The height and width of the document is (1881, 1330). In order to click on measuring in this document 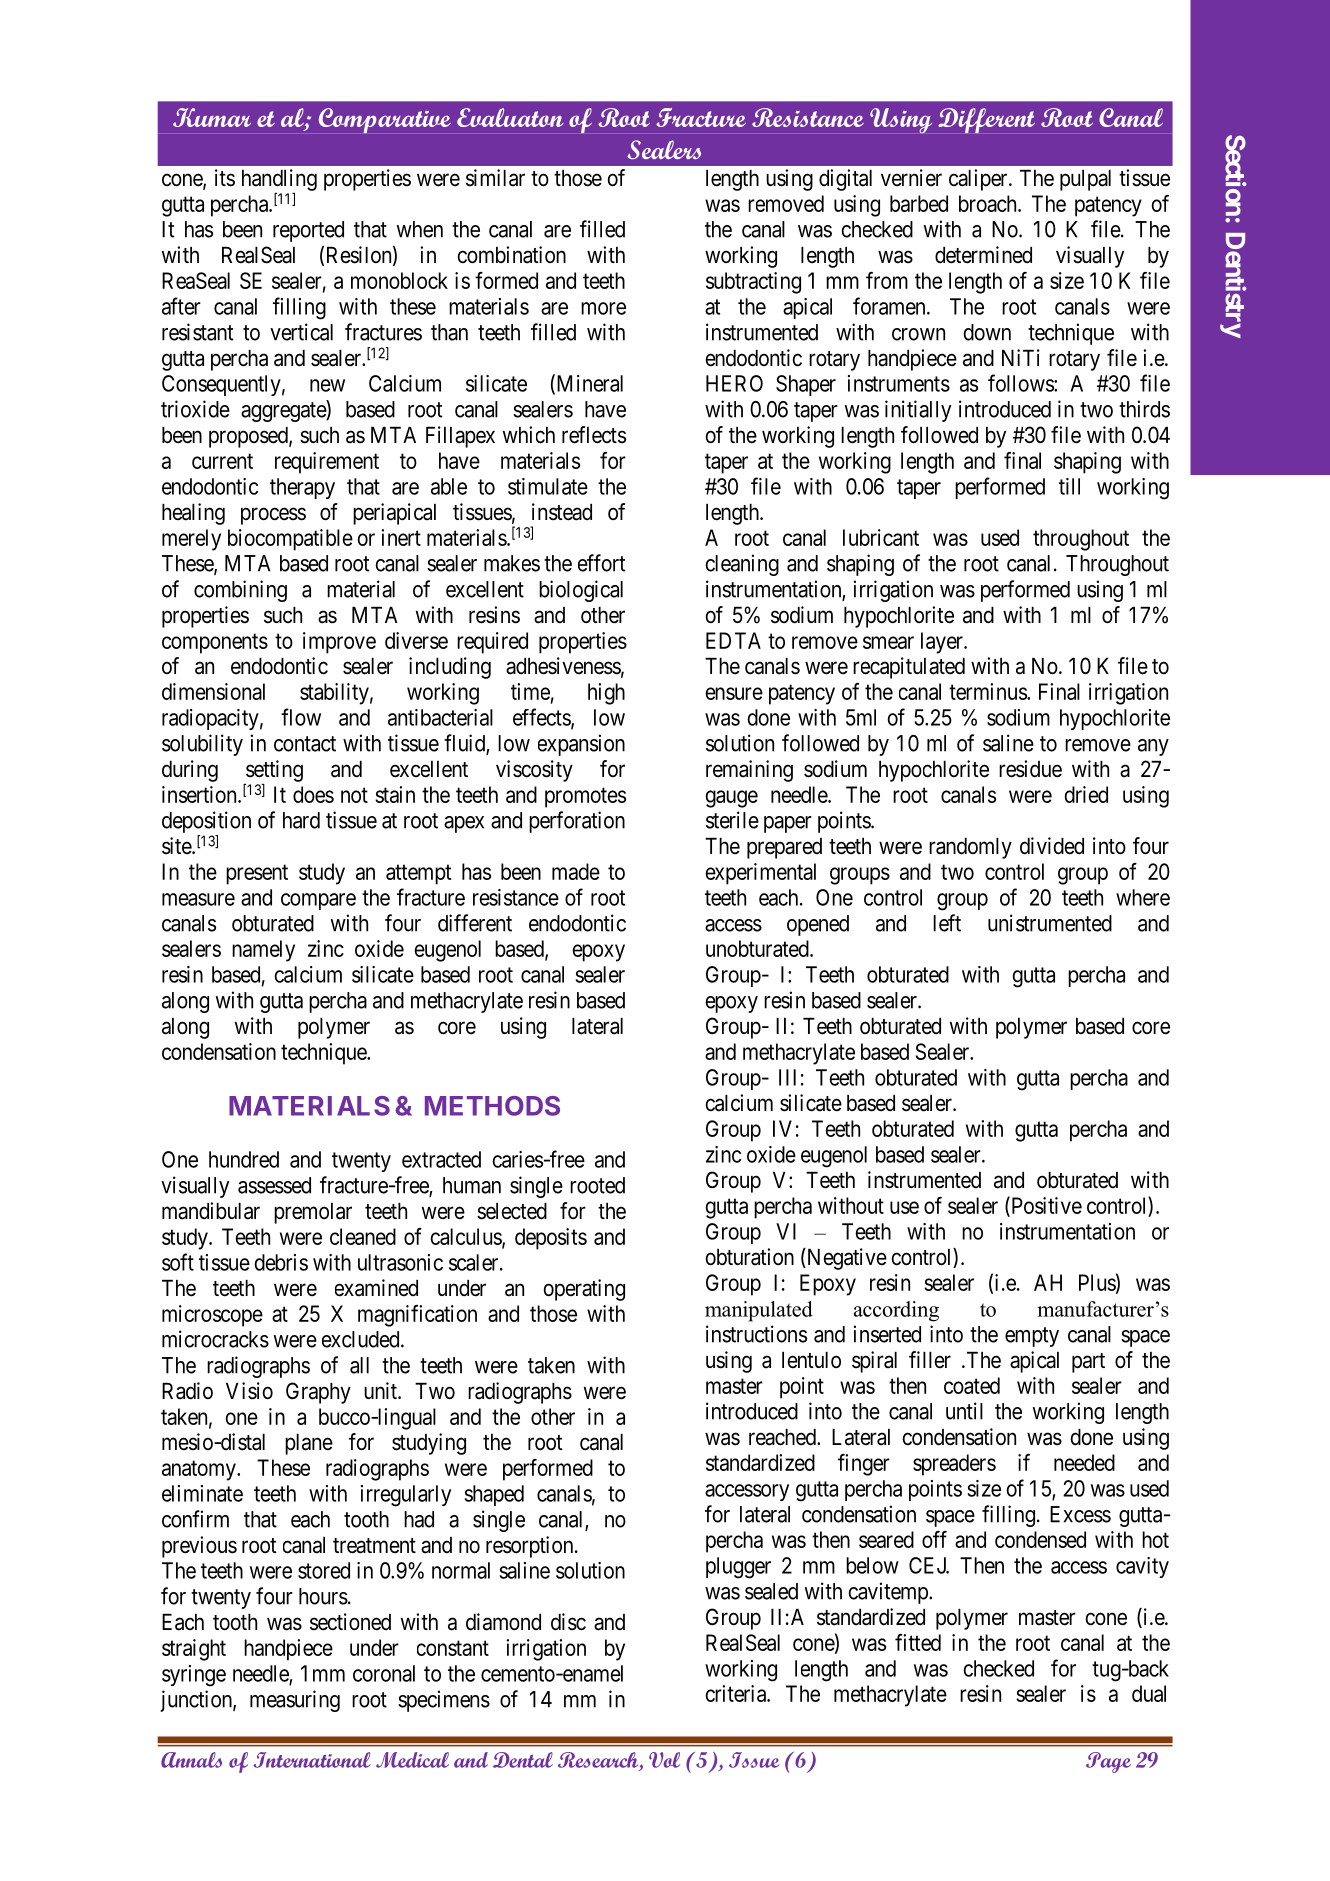, I will do `click(295, 1701)`.
